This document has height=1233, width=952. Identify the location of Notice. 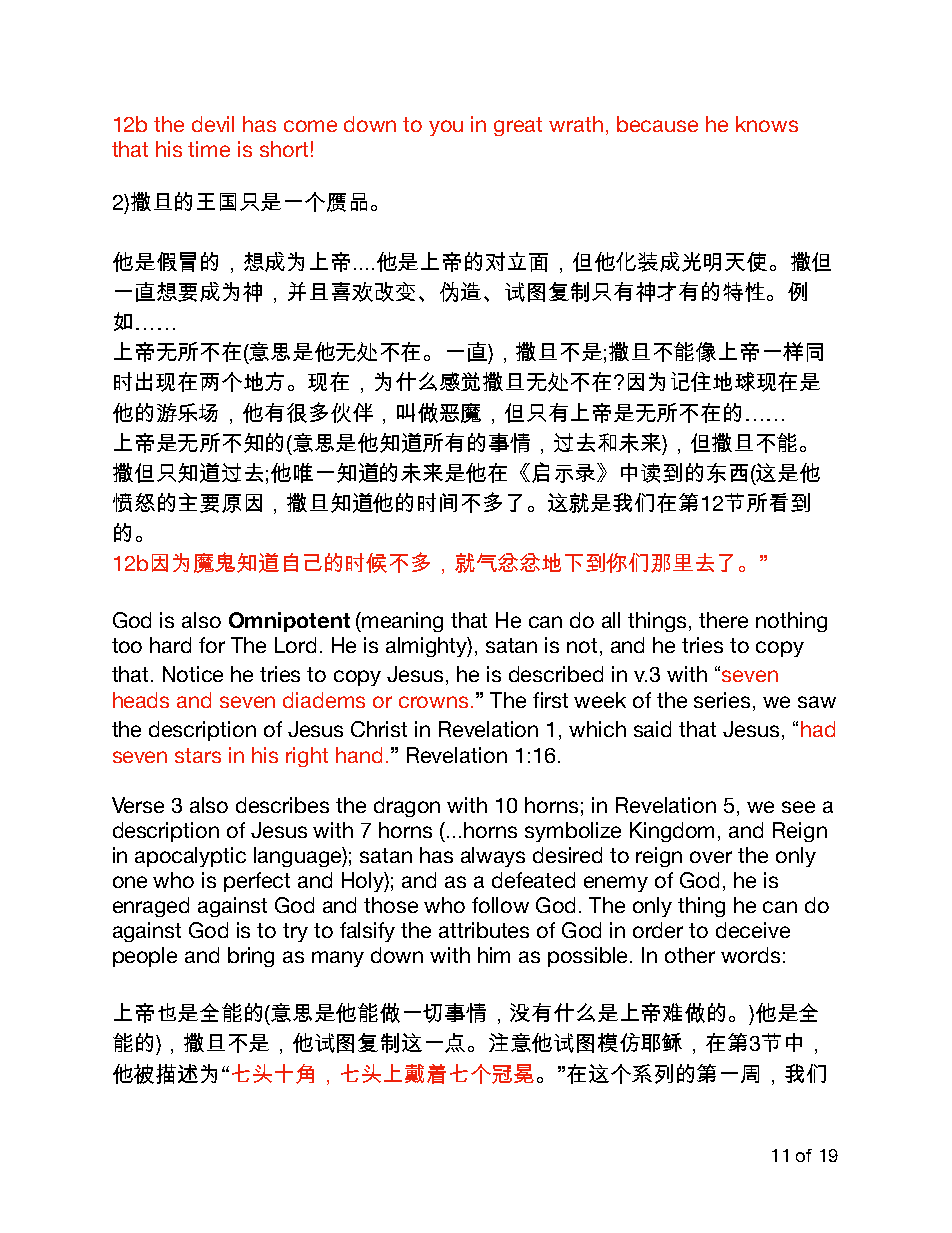
(193, 674).
